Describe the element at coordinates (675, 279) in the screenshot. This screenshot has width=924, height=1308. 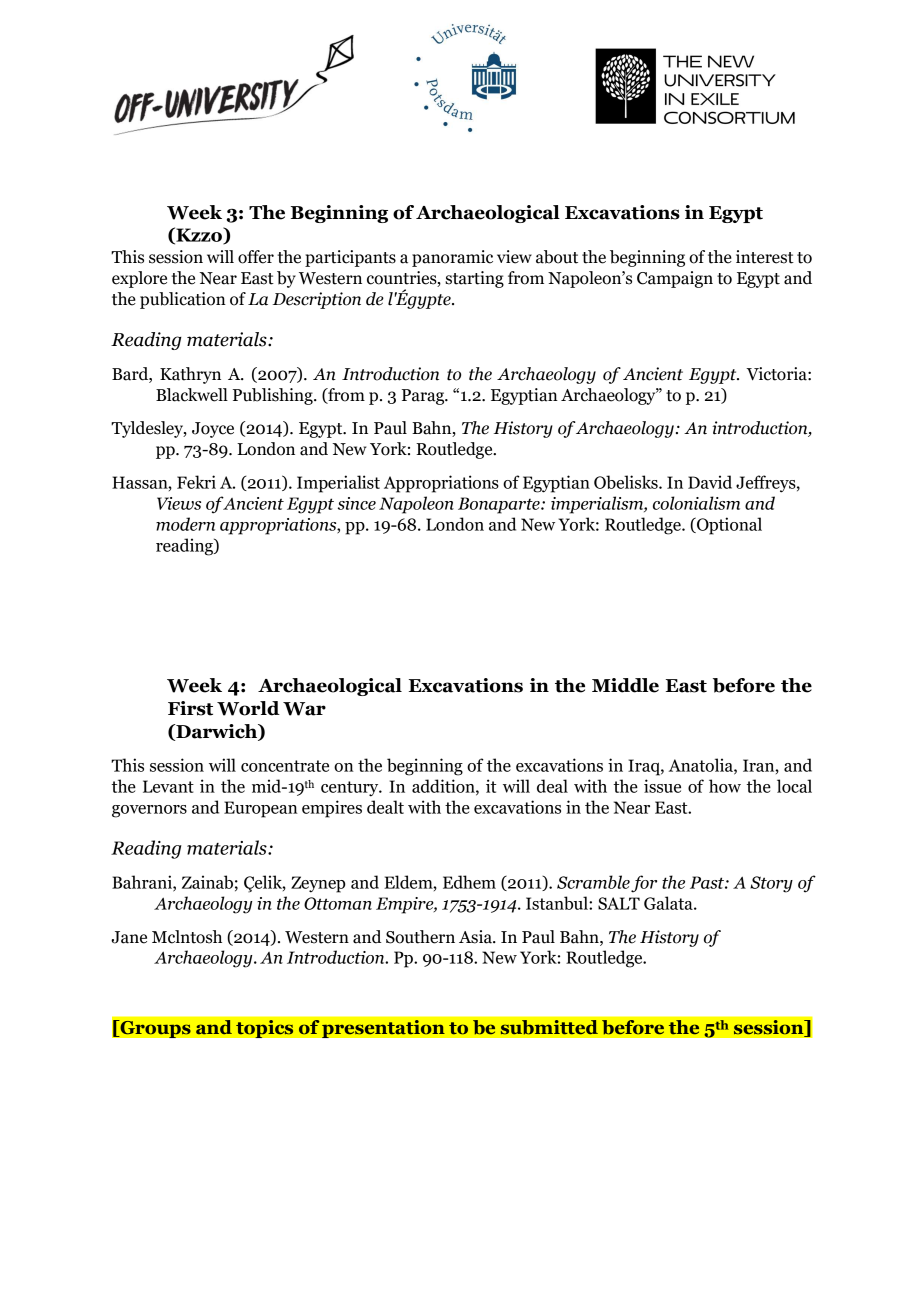
I see `Campaign` at that location.
